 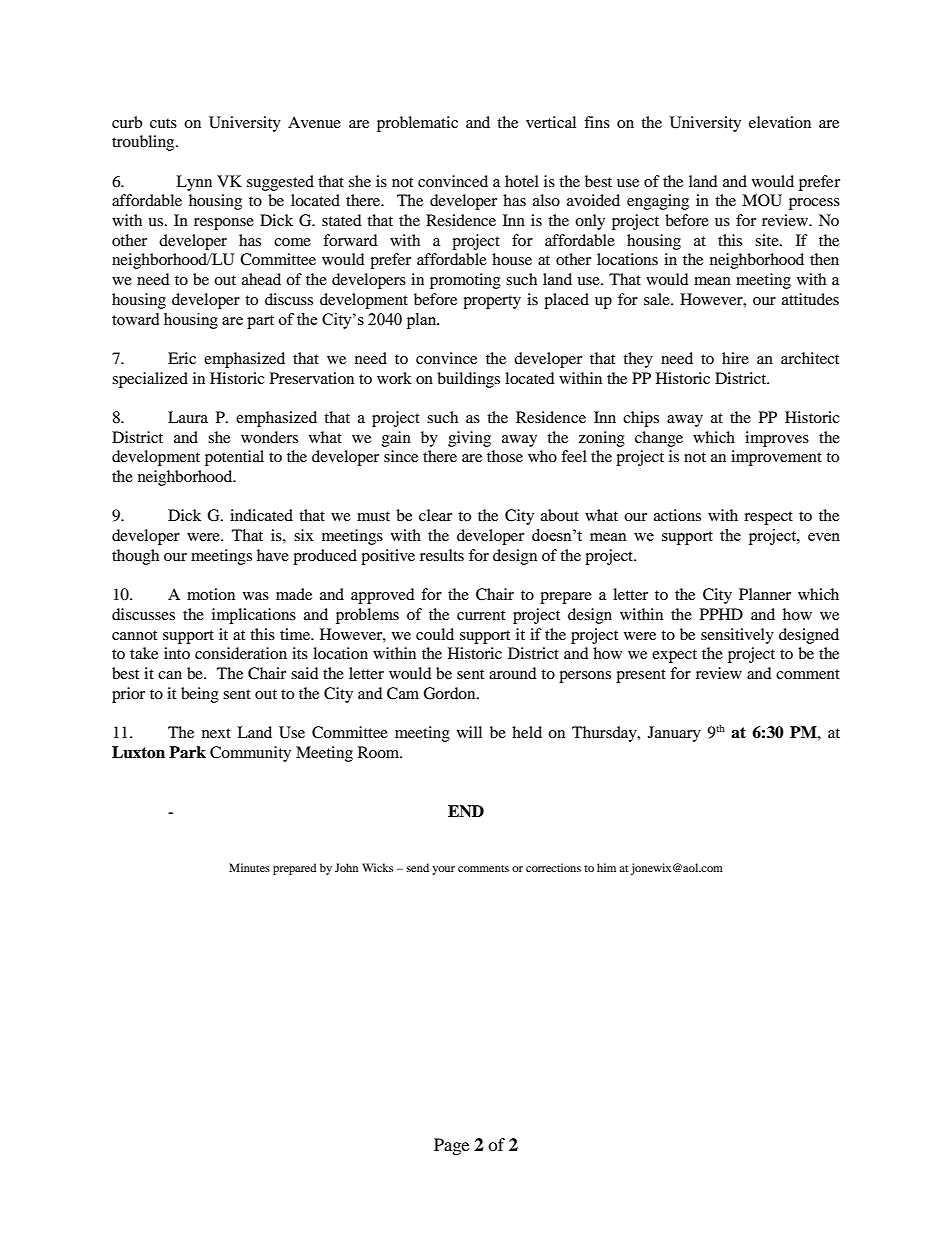 I want to click on hotel, so click(x=522, y=181).
